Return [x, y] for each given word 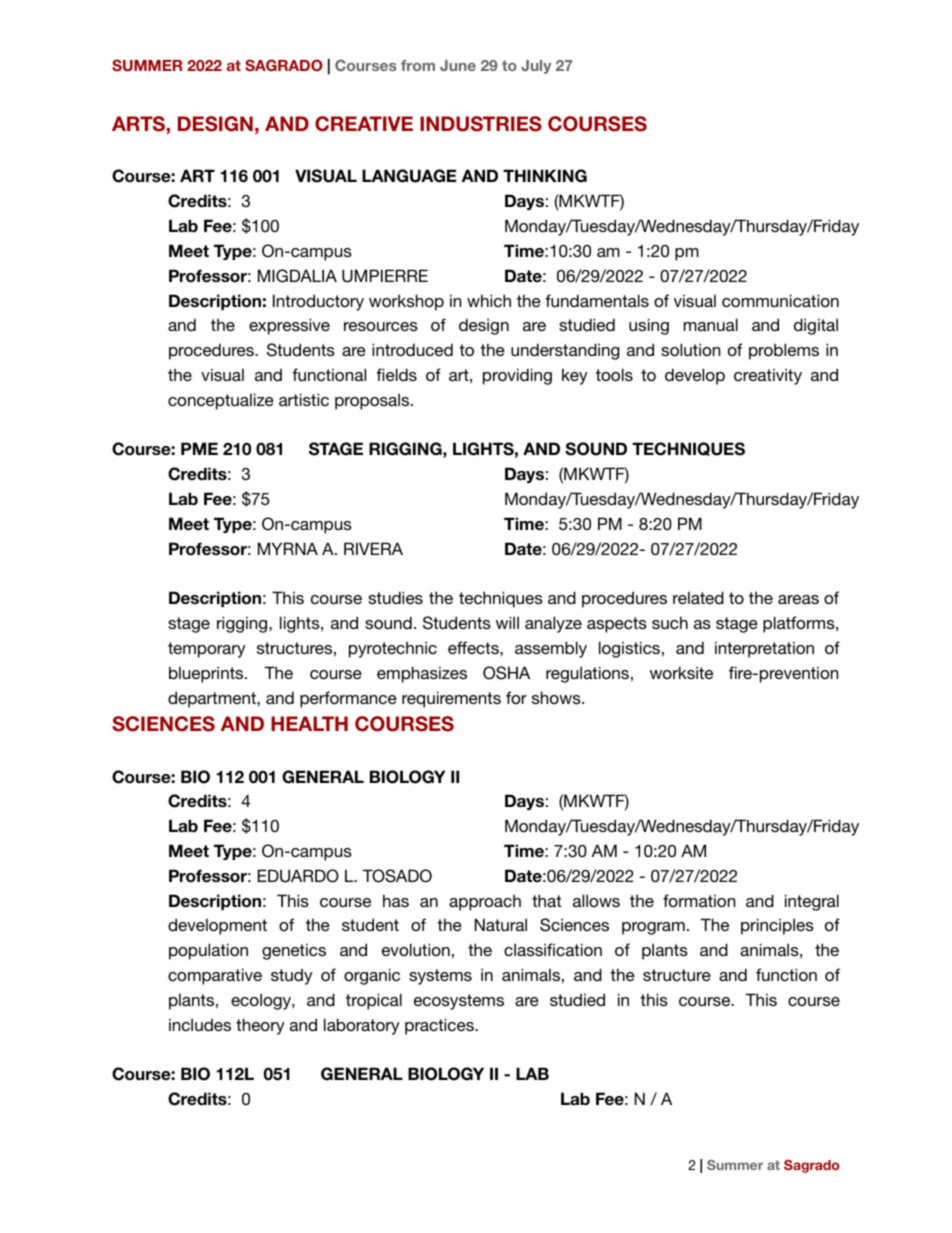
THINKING [545, 176]
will [507, 622]
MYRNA [288, 548]
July [536, 67]
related [698, 597]
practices [440, 1026]
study [292, 977]
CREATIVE [364, 124]
